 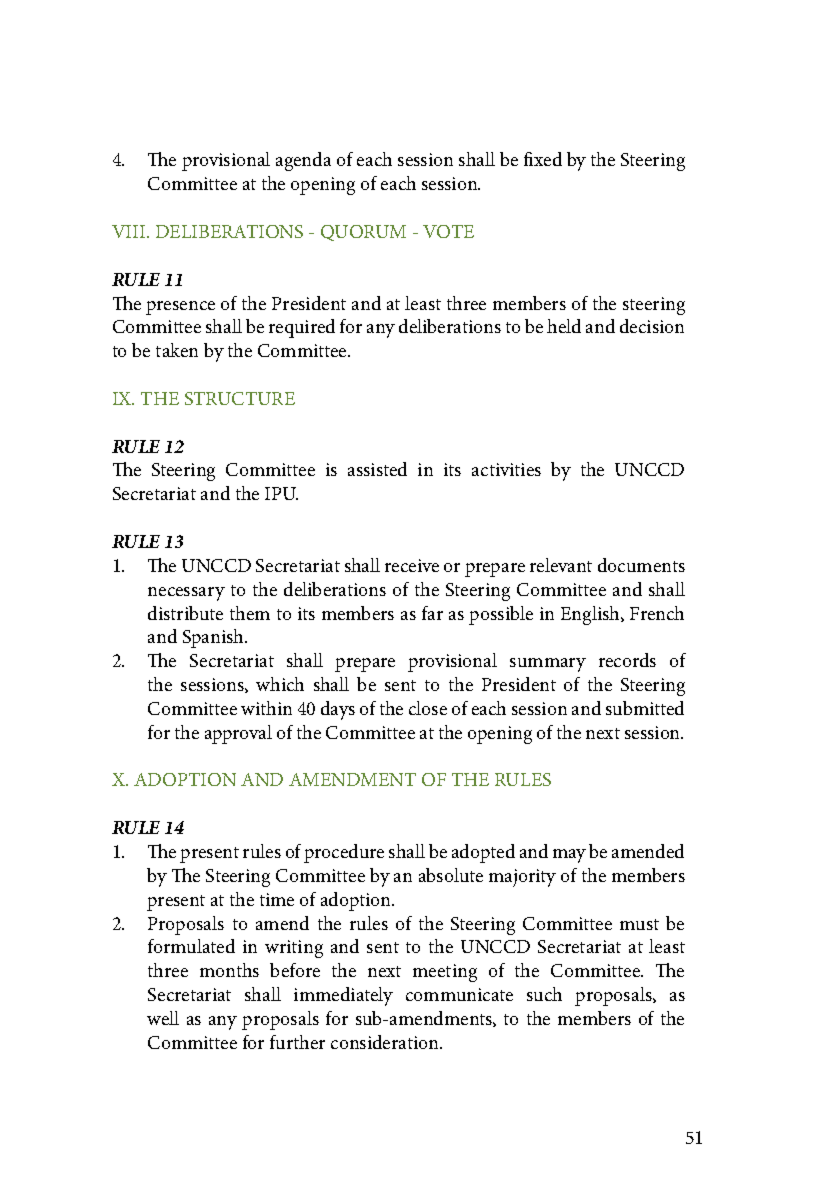 What do you see at coordinates (561, 565) in the screenshot?
I see `relevant` at bounding box center [561, 565].
